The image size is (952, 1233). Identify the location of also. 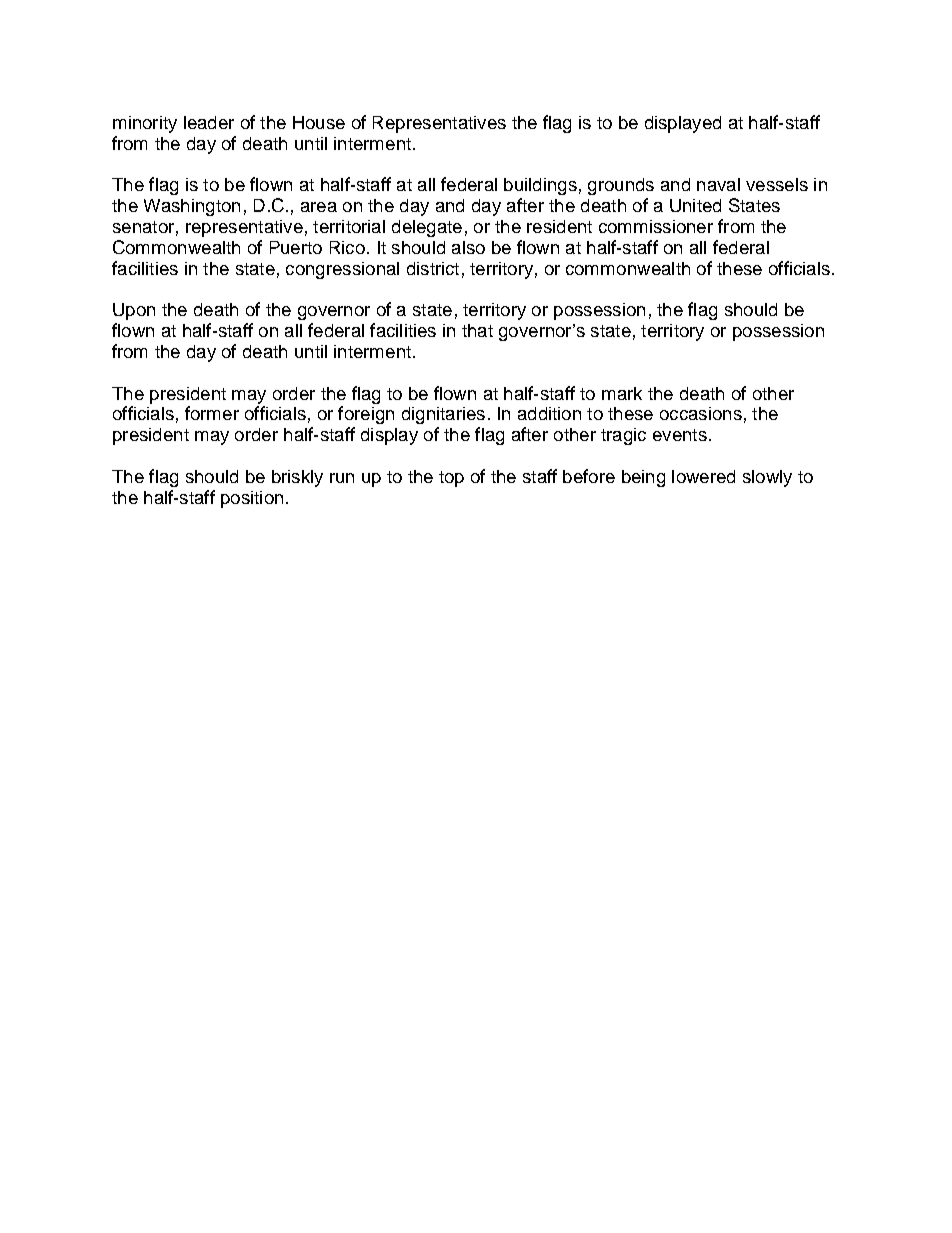
(468, 247).
